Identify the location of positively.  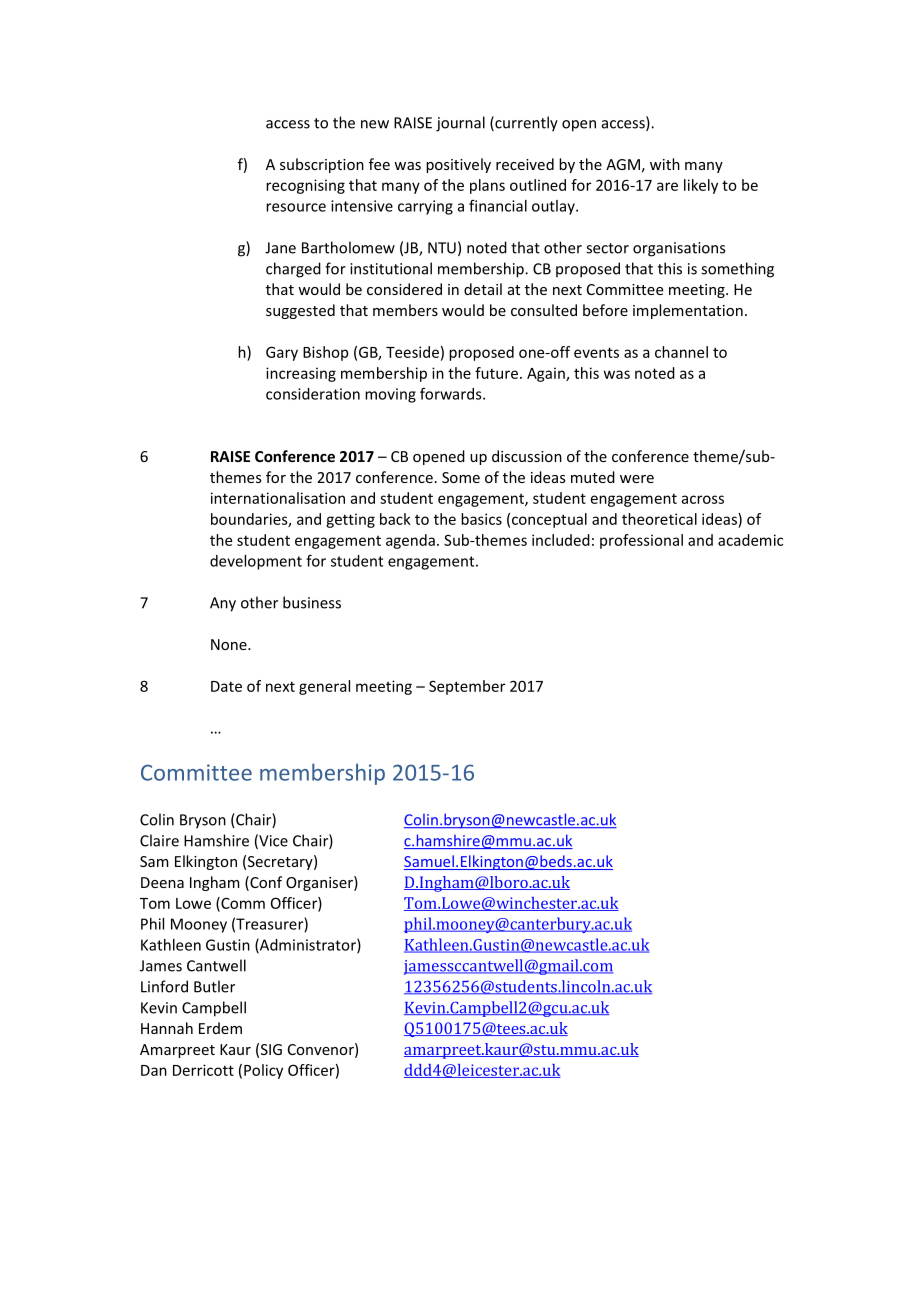
(458, 165).
